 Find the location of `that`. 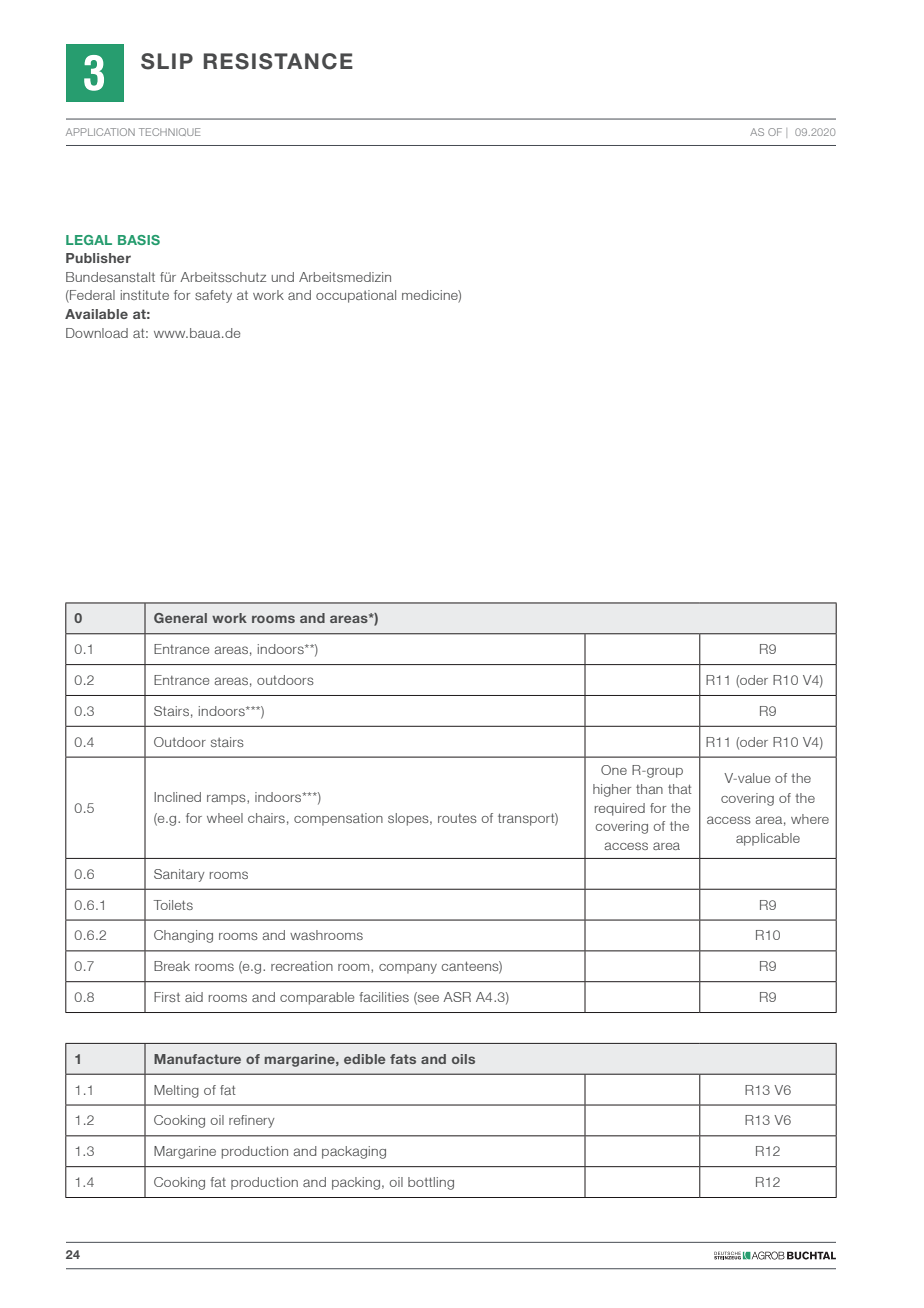

that is located at coordinates (680, 789).
